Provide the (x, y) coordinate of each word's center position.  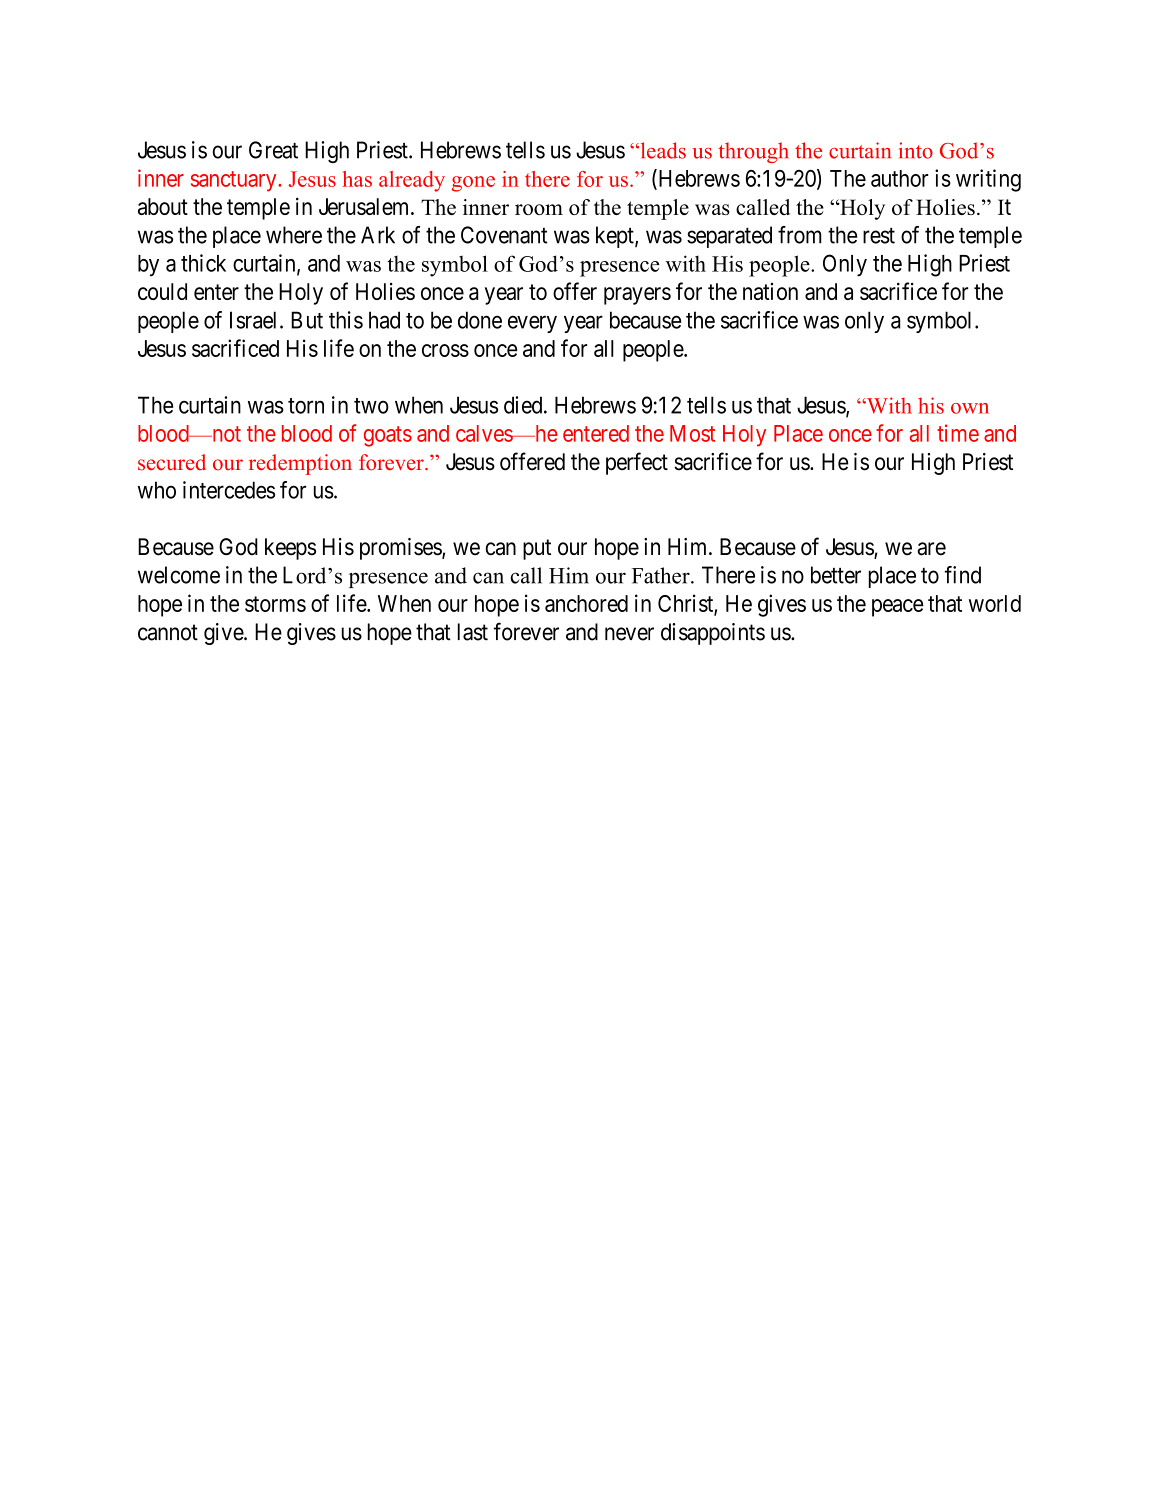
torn (306, 406)
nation (770, 291)
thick (203, 263)
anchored (586, 603)
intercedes (229, 490)
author (899, 178)
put (537, 549)
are (931, 549)
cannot (168, 632)
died (524, 405)
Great (273, 150)
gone (473, 184)
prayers (637, 296)
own (970, 408)
